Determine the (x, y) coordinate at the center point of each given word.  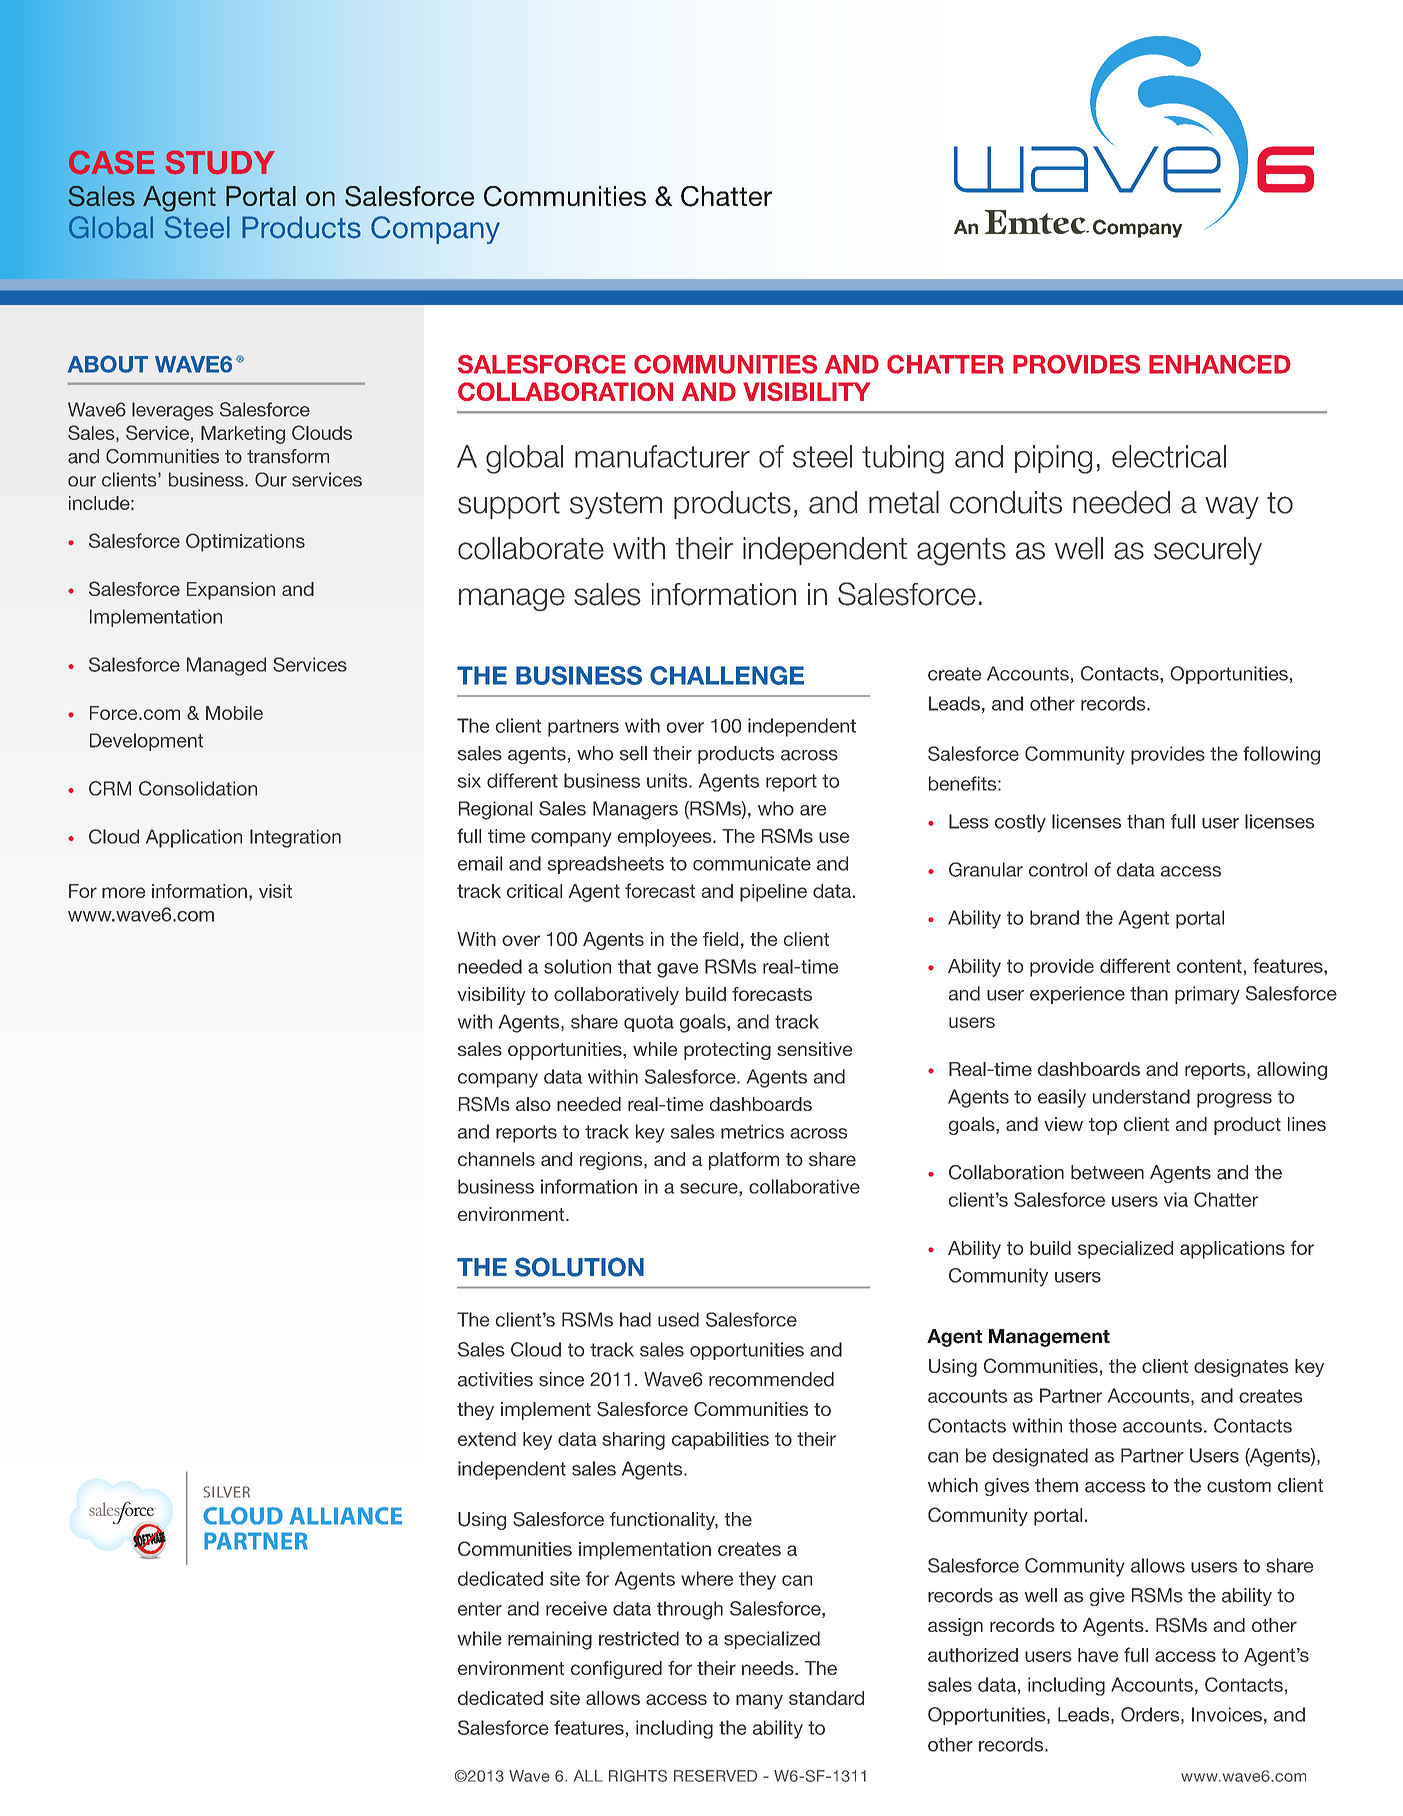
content (1209, 966)
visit (275, 891)
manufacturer (662, 456)
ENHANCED (1220, 364)
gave (677, 970)
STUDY (220, 162)
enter (480, 1609)
